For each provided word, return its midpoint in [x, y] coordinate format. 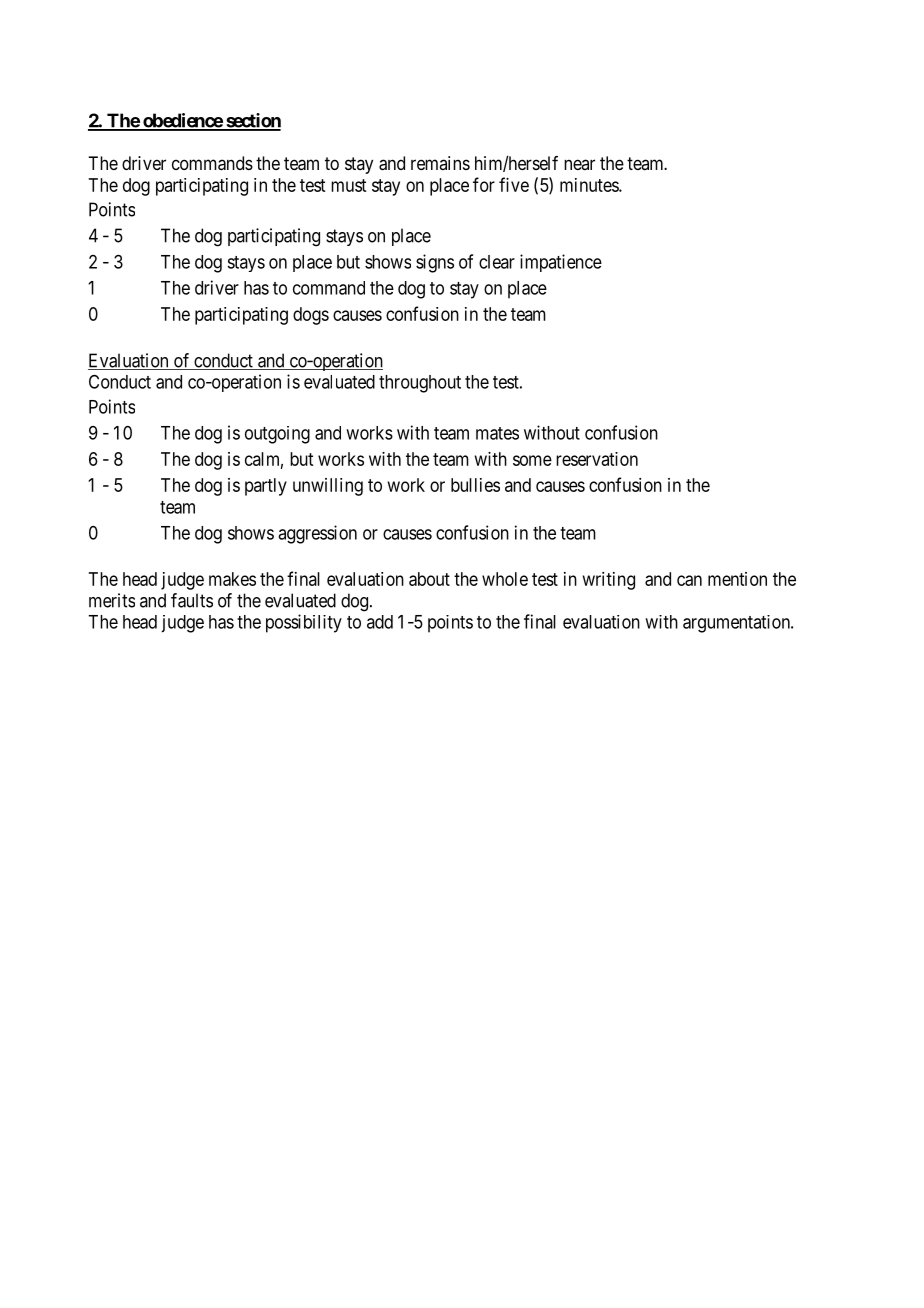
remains [440, 163]
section [252, 121]
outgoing [277, 435]
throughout [420, 384]
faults [192, 600]
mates [497, 433]
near [579, 164]
